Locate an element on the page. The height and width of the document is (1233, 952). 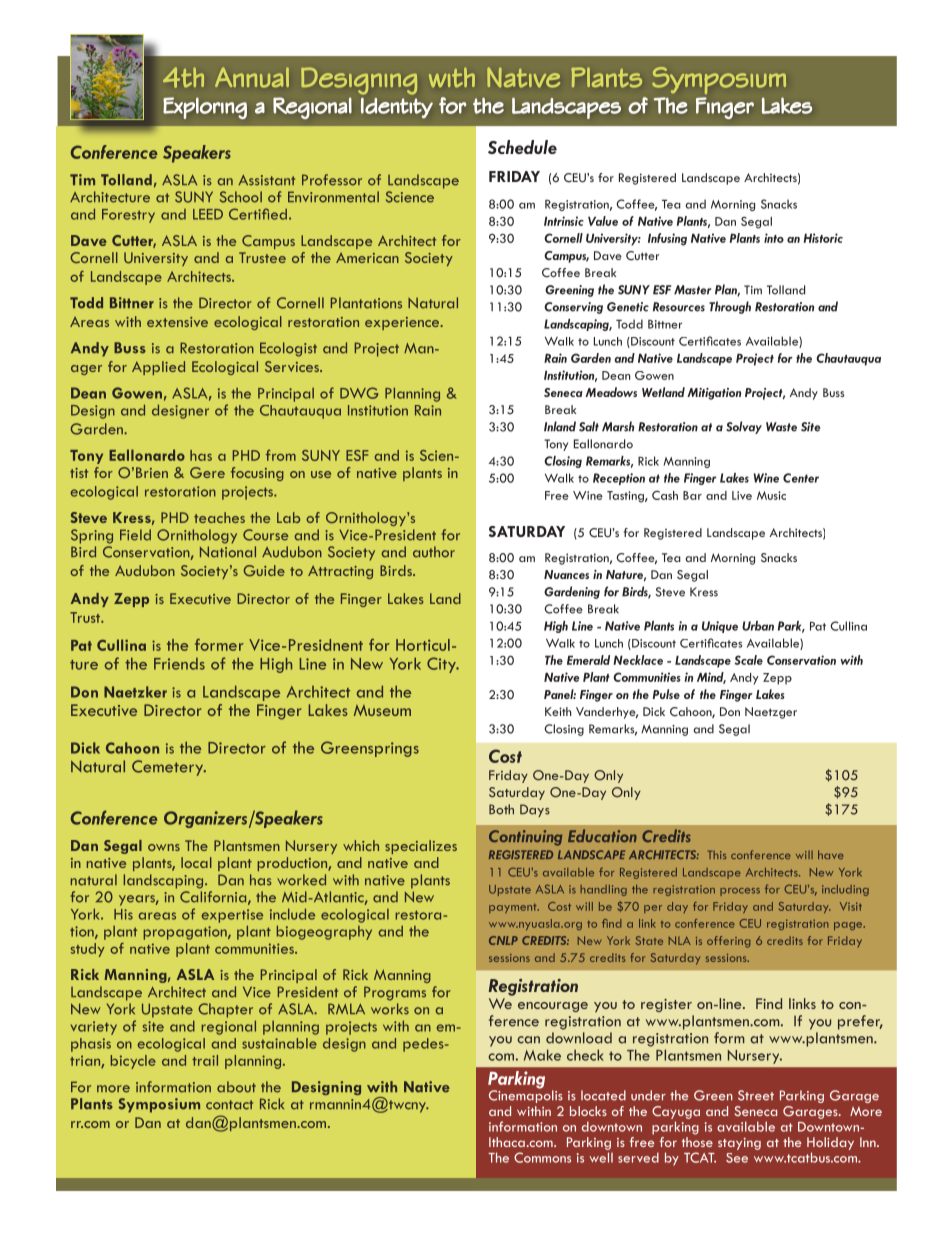
contact is located at coordinates (229, 1105).
